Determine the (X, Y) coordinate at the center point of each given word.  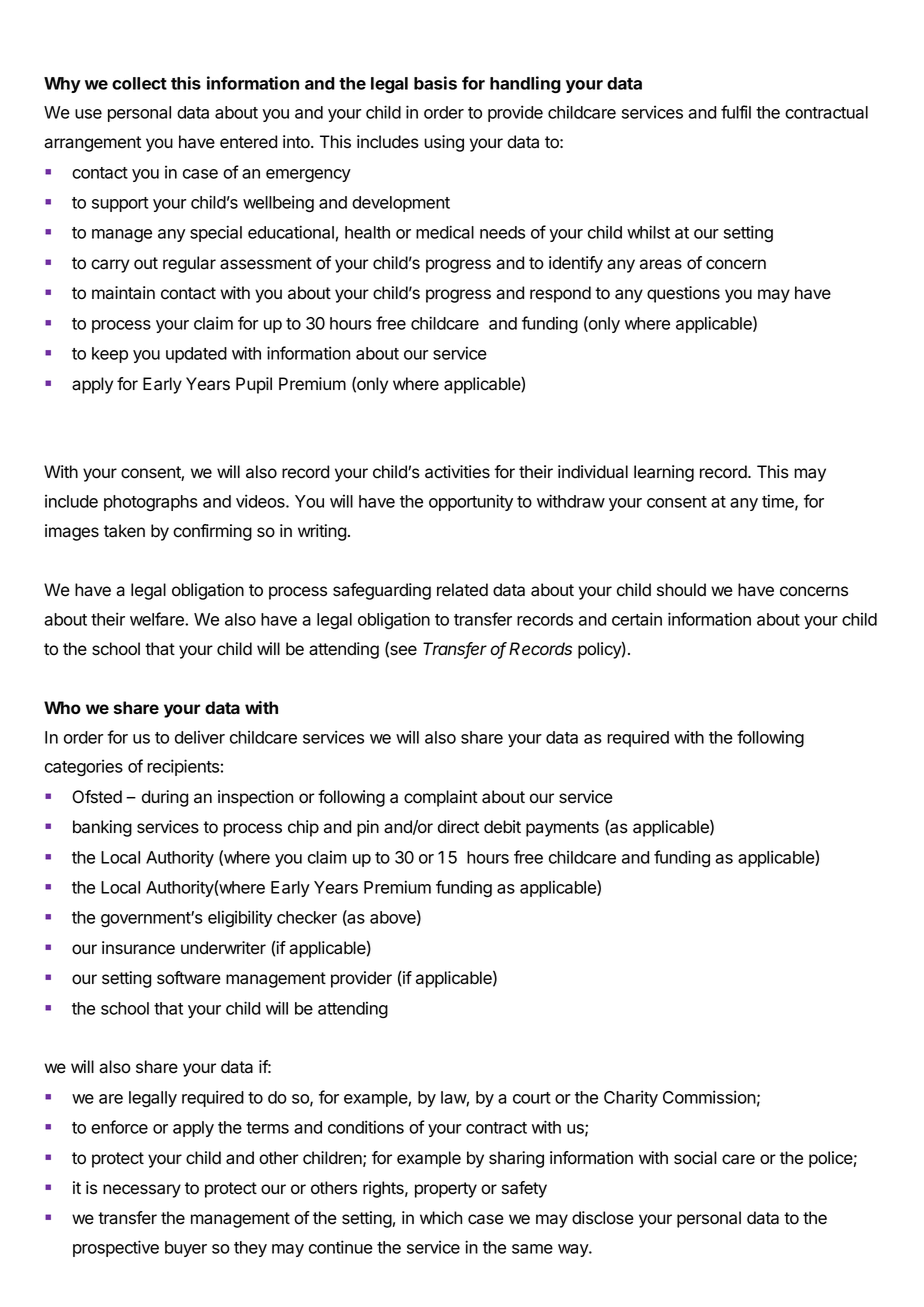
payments (562, 829)
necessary (142, 1191)
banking (102, 828)
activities (457, 472)
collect (139, 83)
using (444, 143)
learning (664, 473)
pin (368, 828)
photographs (151, 503)
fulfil (736, 112)
